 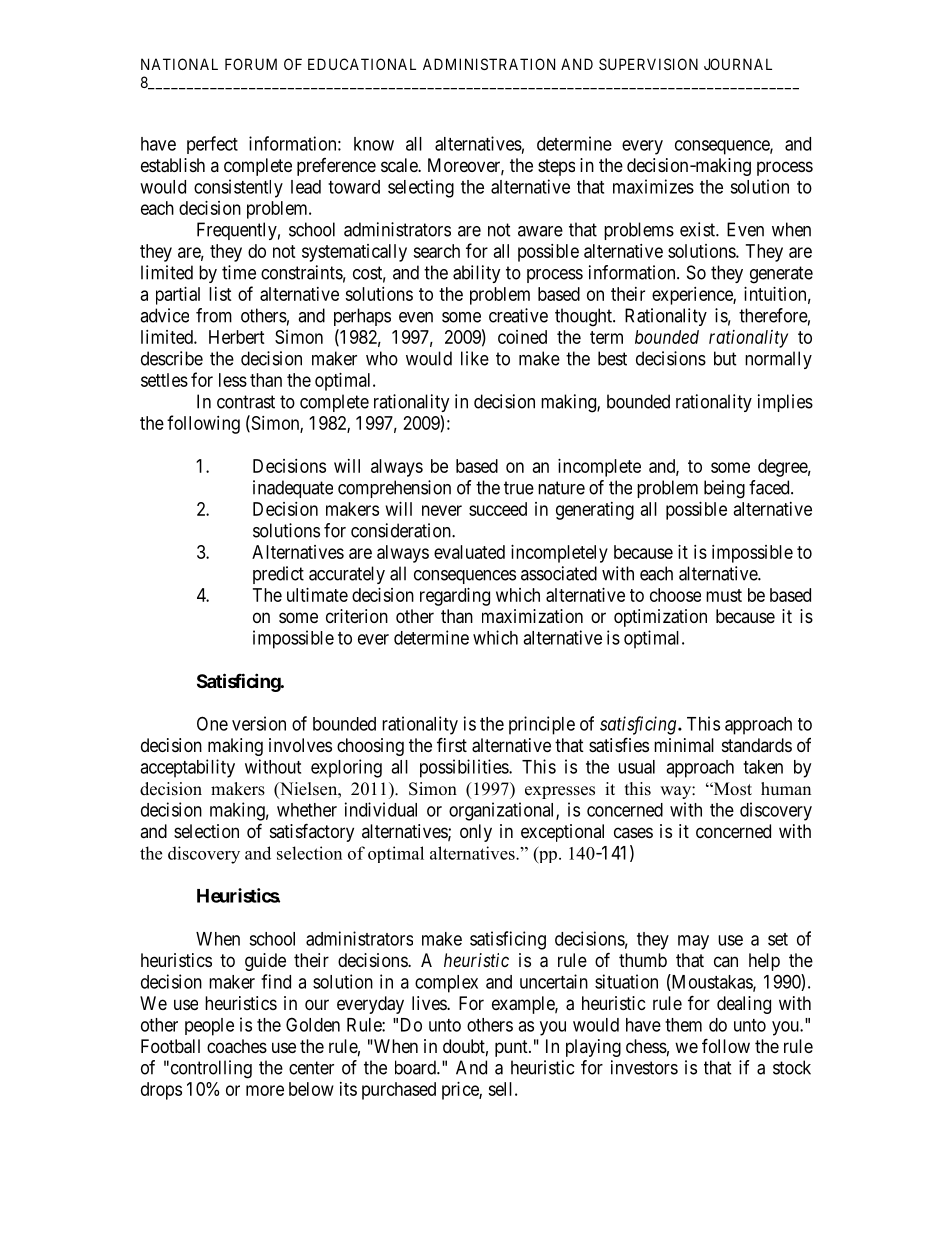 What do you see at coordinates (738, 64) in the screenshot?
I see `JOURNAL` at bounding box center [738, 64].
